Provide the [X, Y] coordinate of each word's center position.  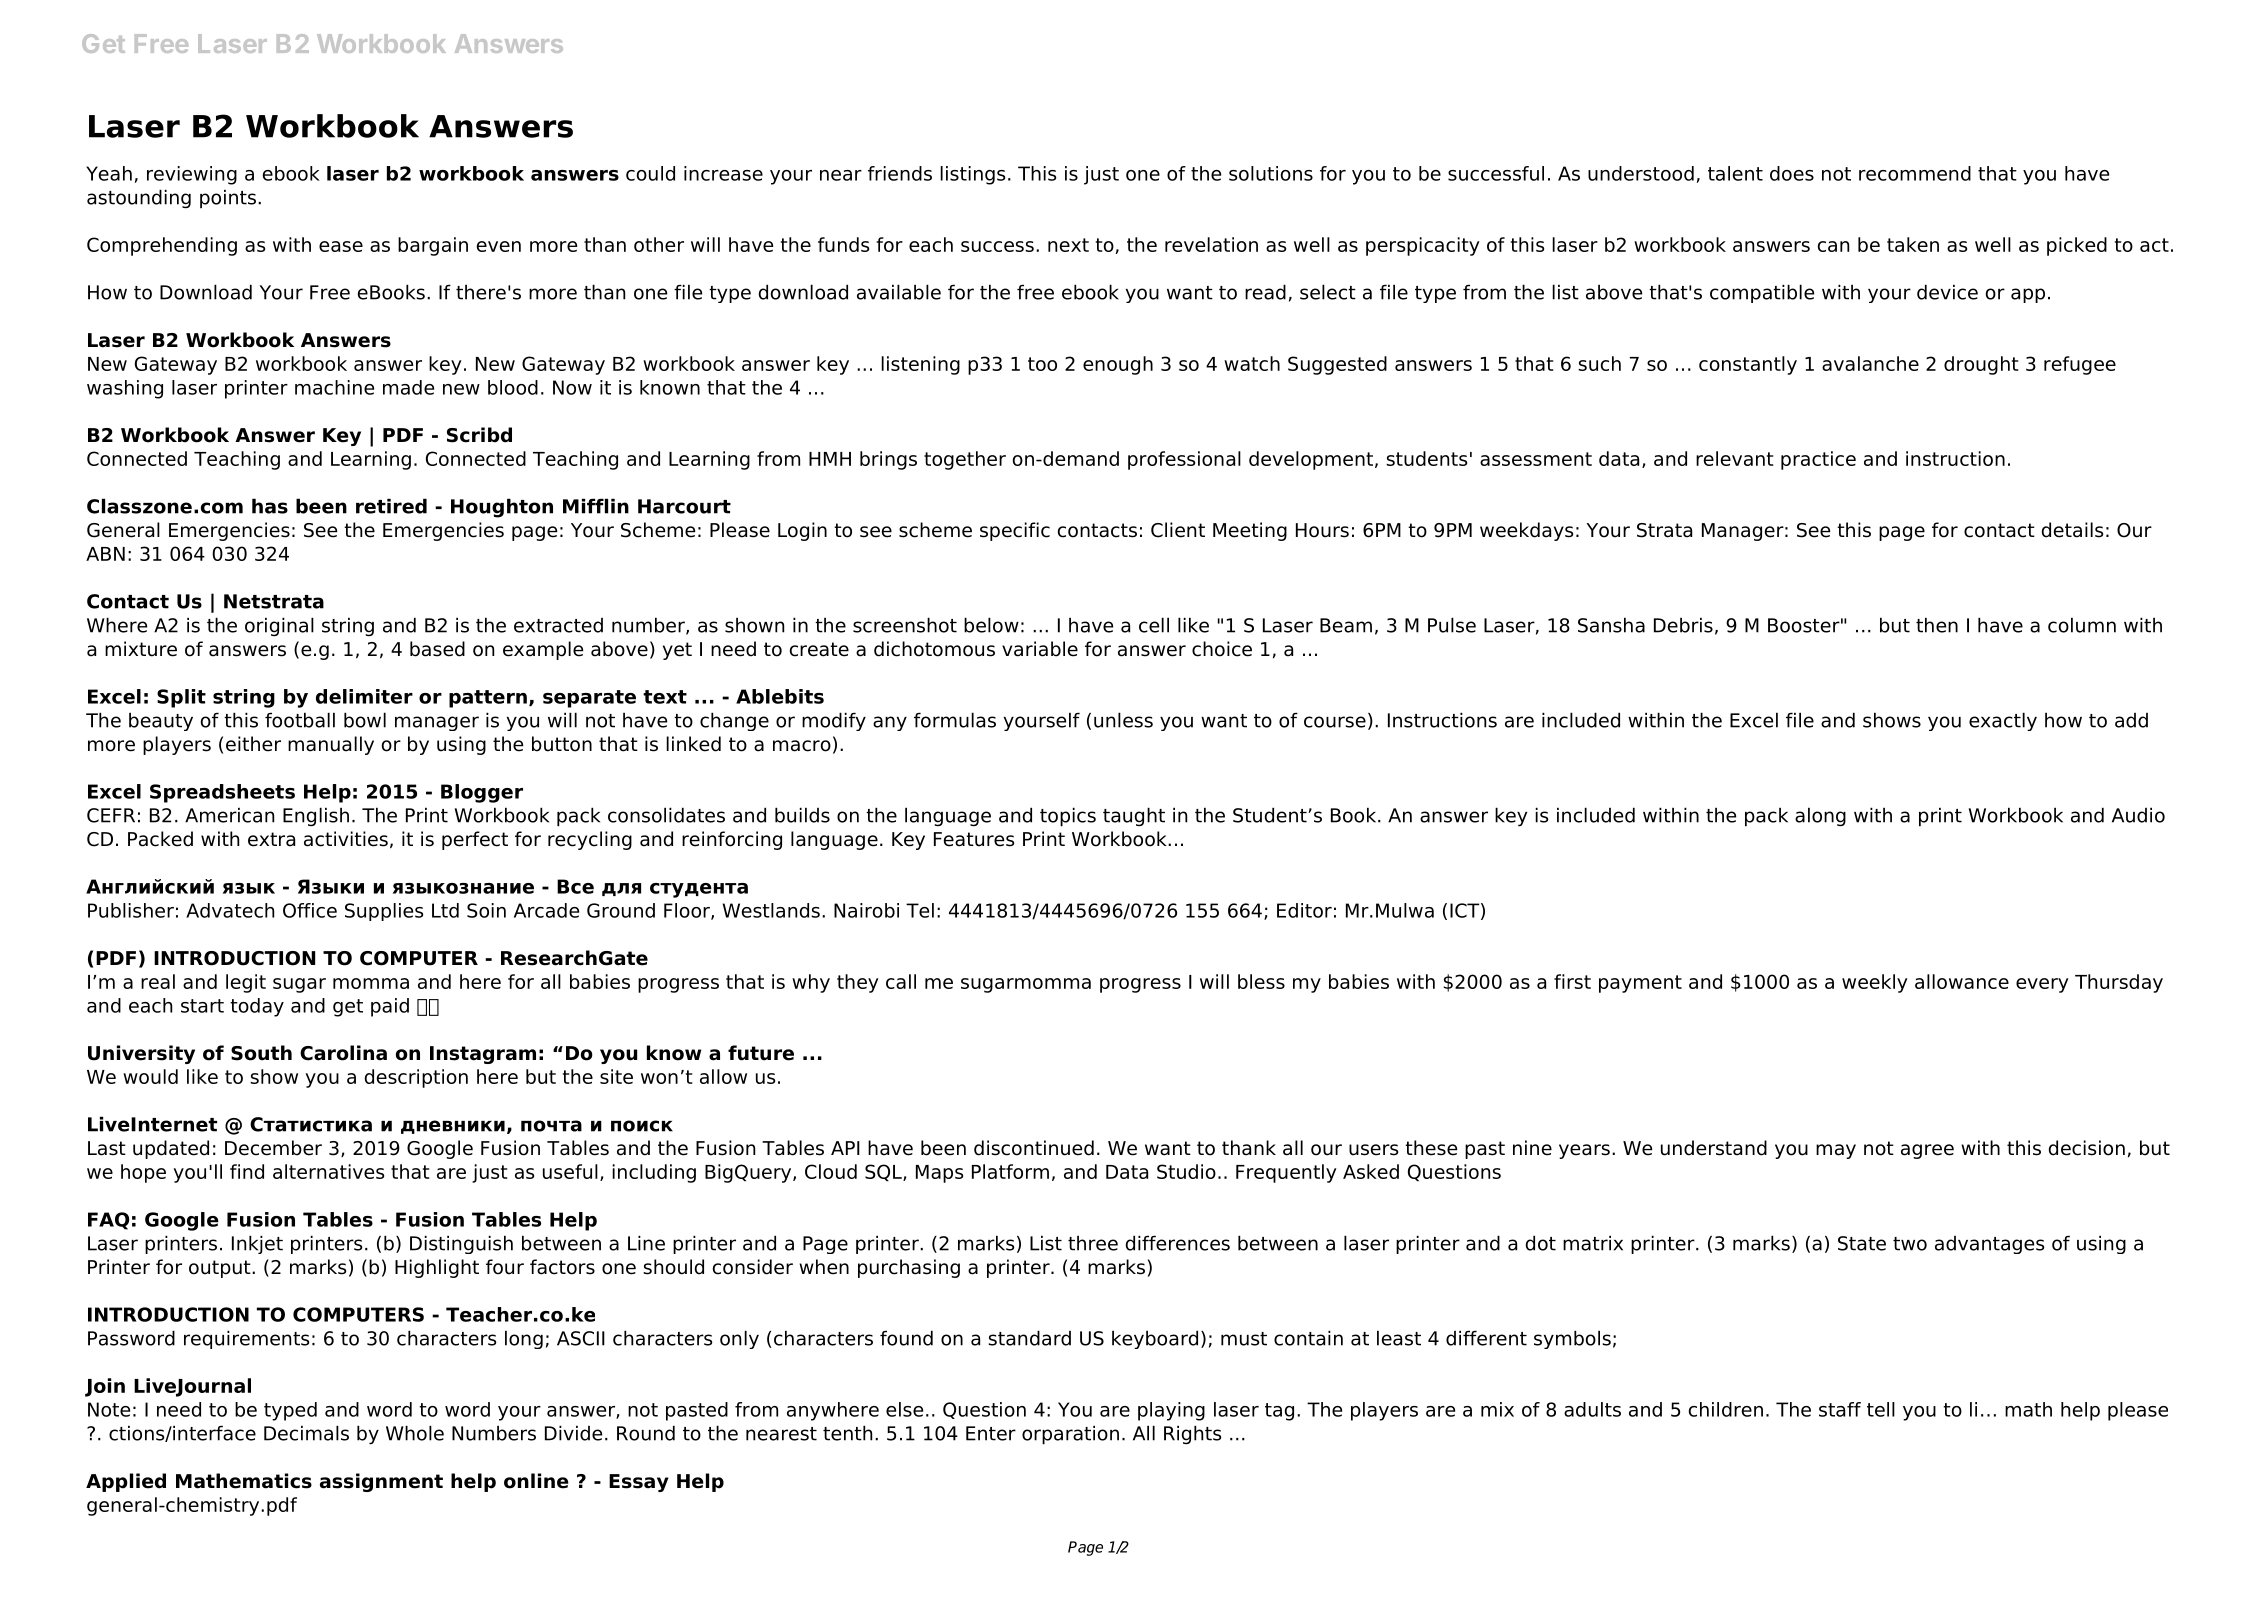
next [1068, 245]
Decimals [306, 1433]
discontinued [1034, 1148]
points [228, 198]
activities [346, 839]
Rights [1193, 1434]
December [273, 1148]
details [2072, 530]
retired [391, 506]
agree [1927, 1151]
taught [1134, 816]
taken [1913, 244]
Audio [2138, 815]
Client [1178, 530]
